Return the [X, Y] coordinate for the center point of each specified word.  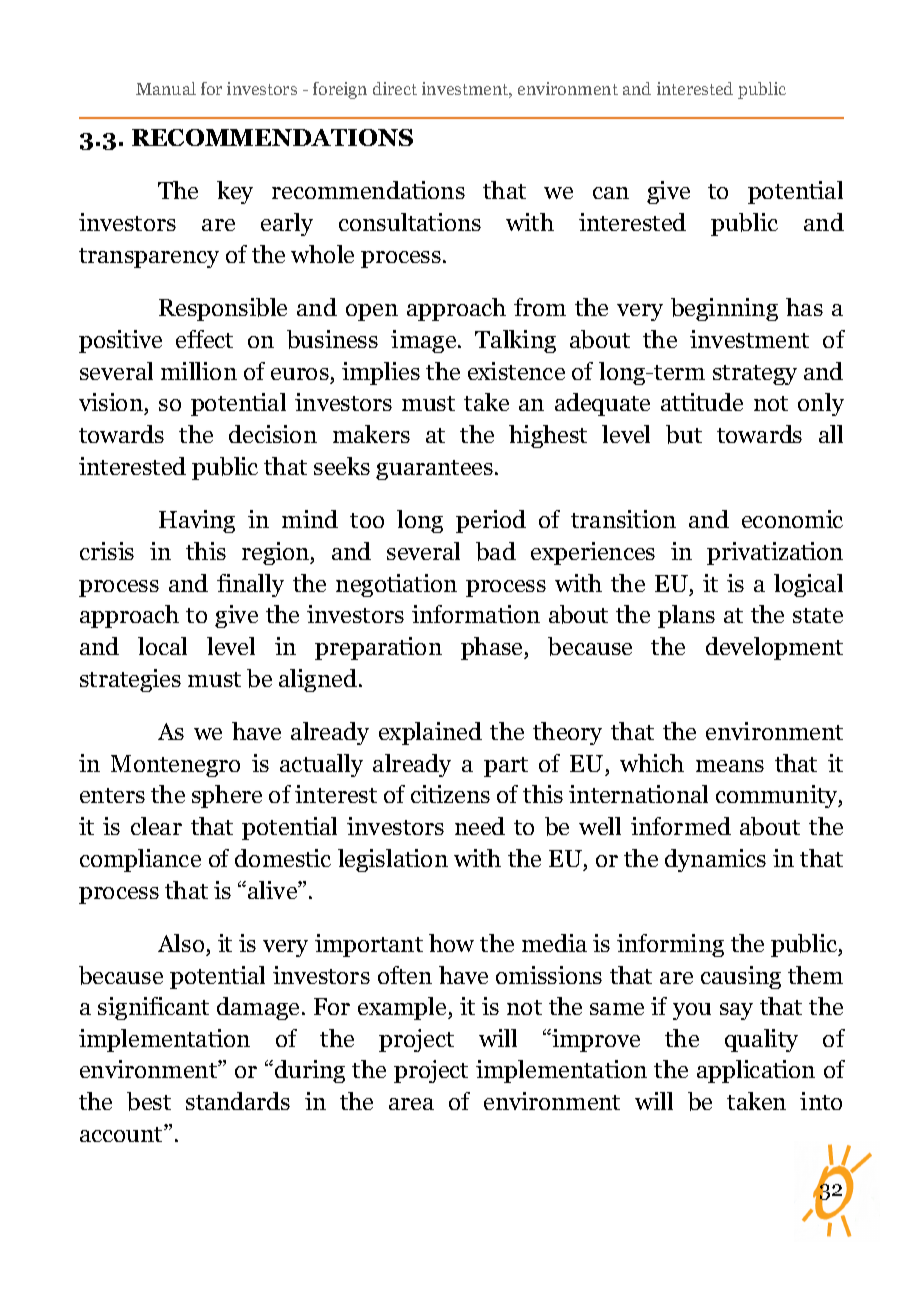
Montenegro [175, 766]
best [149, 1101]
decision [273, 434]
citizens [450, 794]
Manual [166, 88]
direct [395, 88]
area [411, 1104]
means [730, 766]
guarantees [434, 470]
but [684, 434]
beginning [724, 309]
